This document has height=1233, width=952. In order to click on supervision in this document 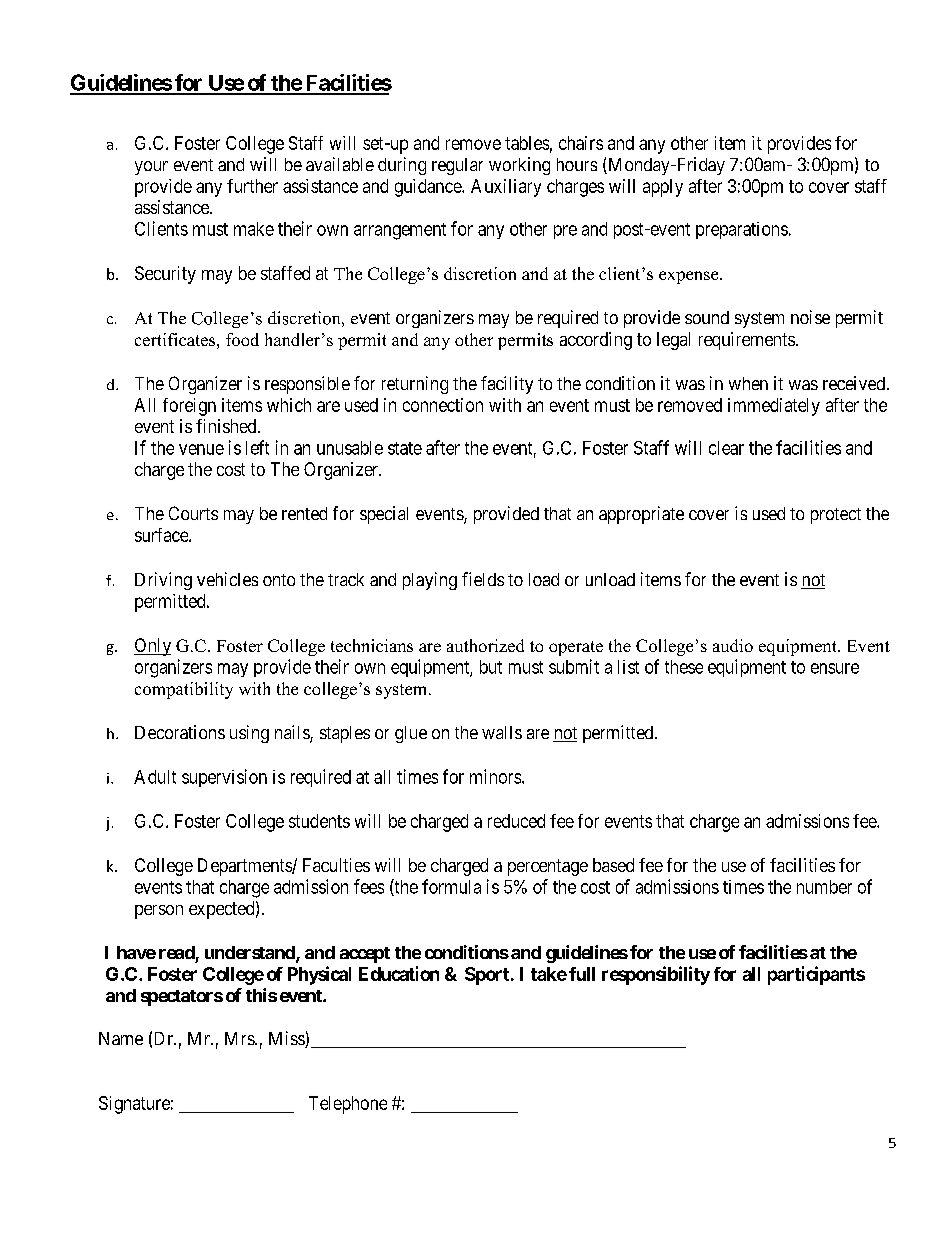, I will do `click(224, 778)`.
